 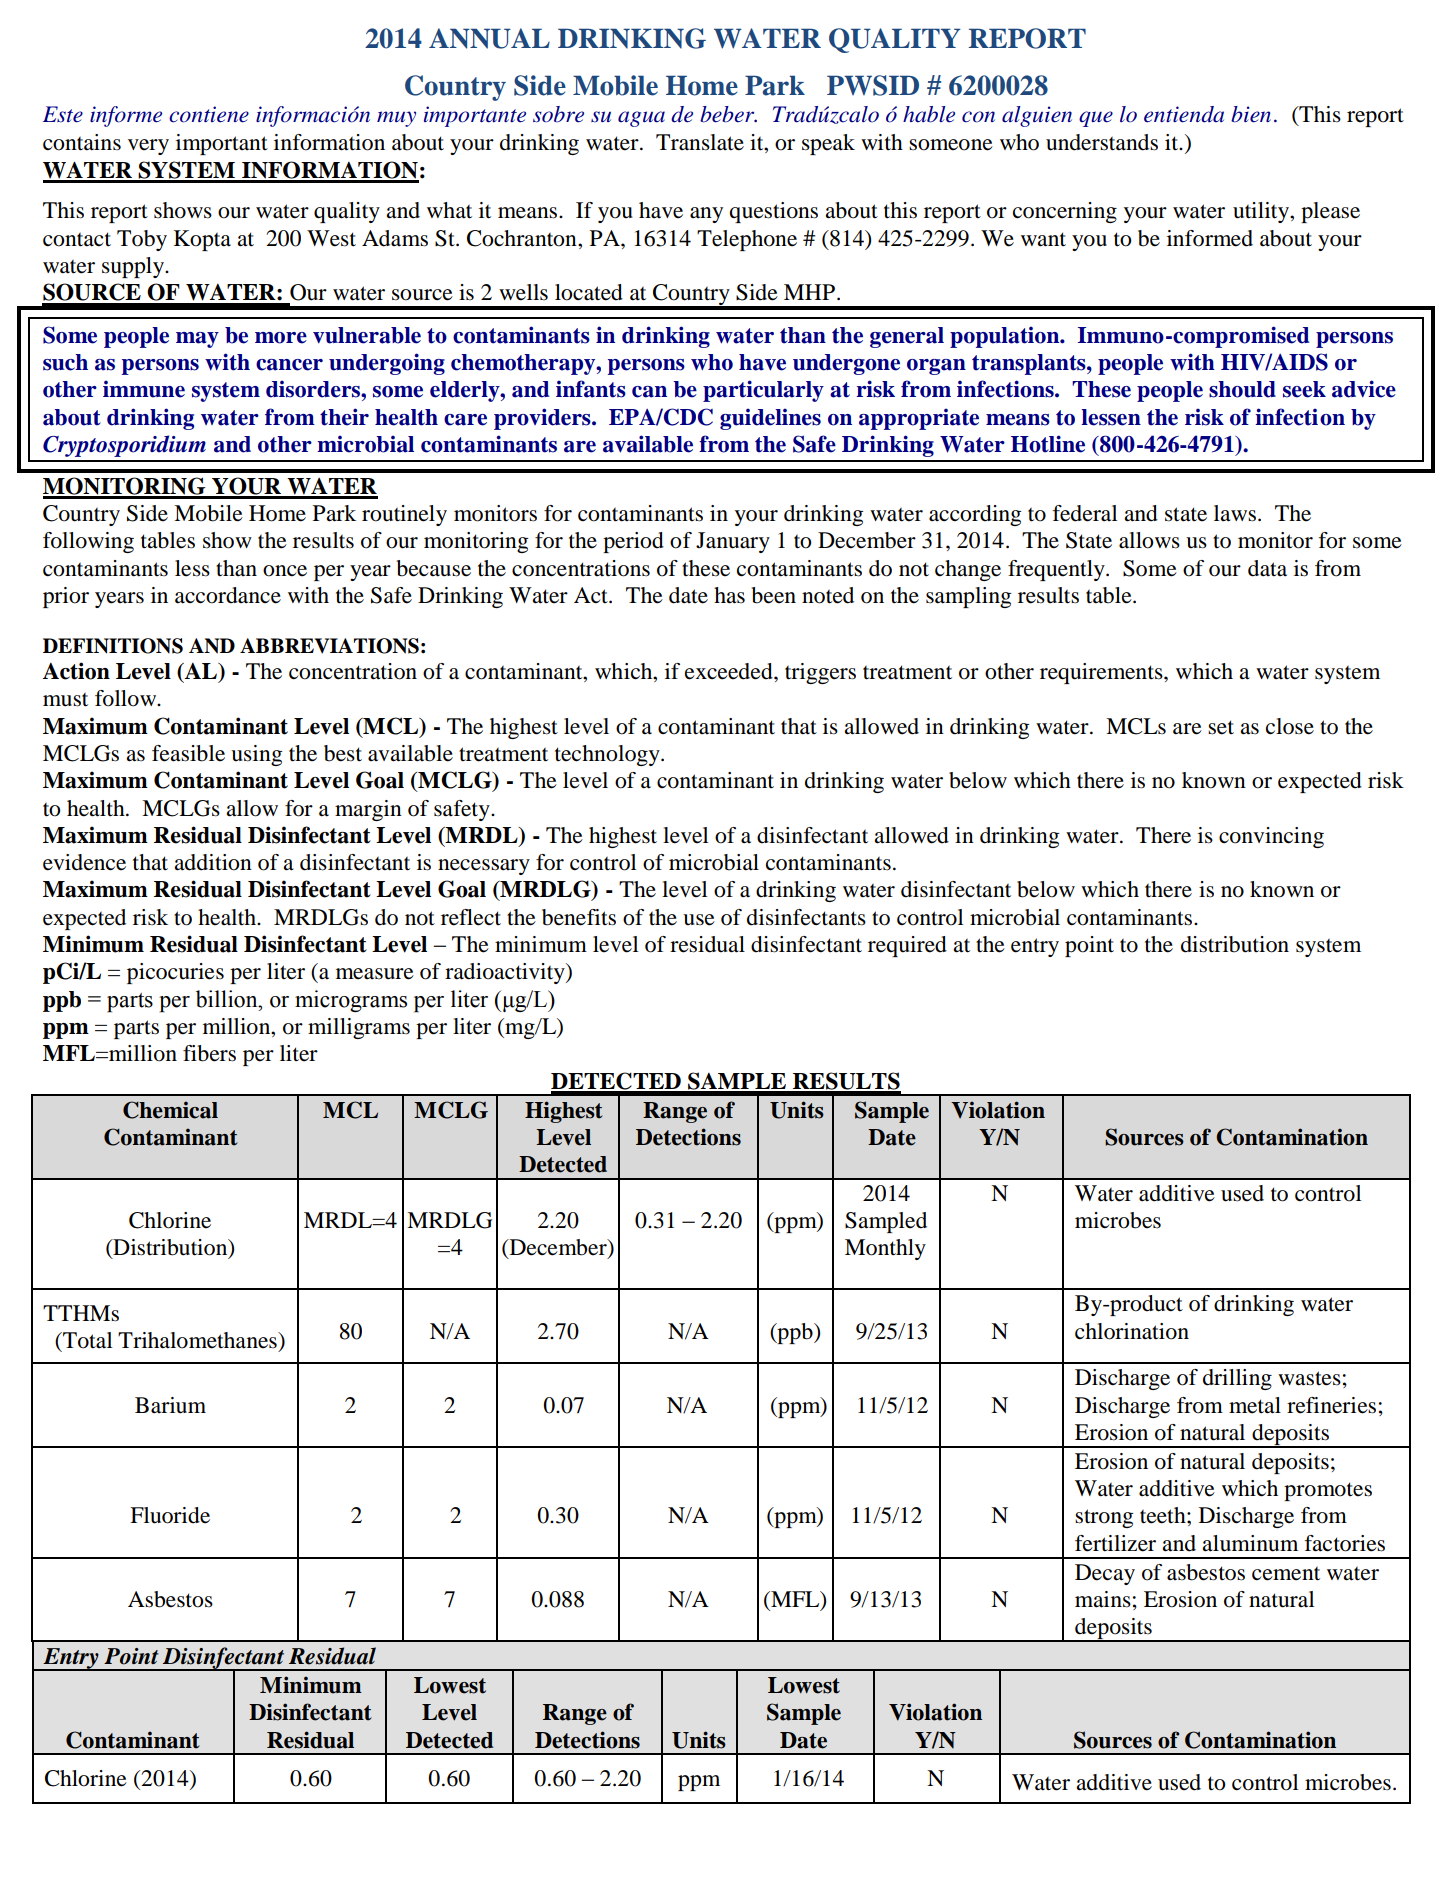 I want to click on convincing, so click(x=1271, y=837).
